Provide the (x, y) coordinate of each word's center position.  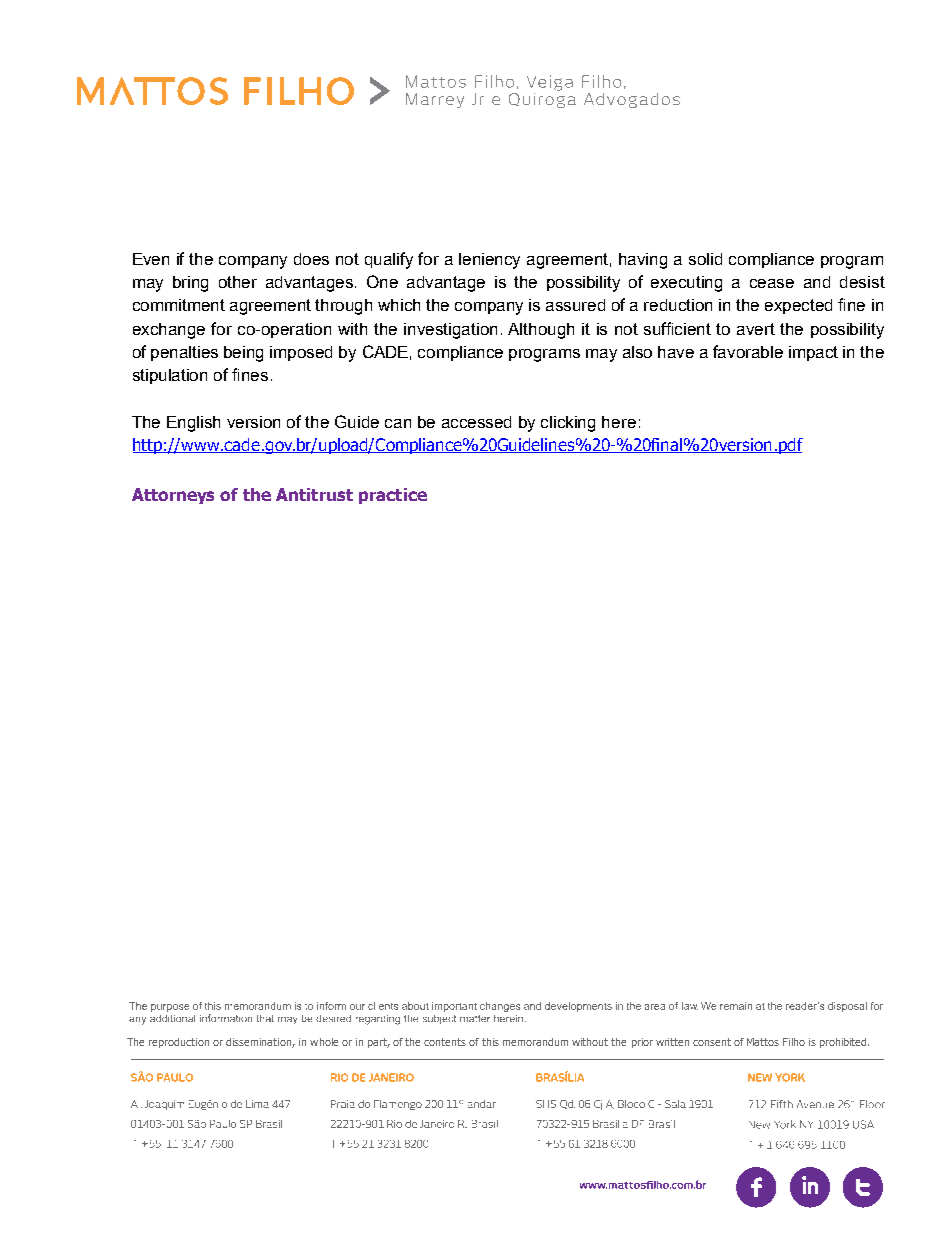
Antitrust (314, 494)
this (490, 1042)
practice (393, 496)
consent (712, 1042)
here (619, 422)
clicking (568, 424)
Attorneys (173, 496)
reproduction (179, 1043)
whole (324, 1042)
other (238, 282)
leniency (489, 261)
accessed (476, 422)
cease (772, 283)
